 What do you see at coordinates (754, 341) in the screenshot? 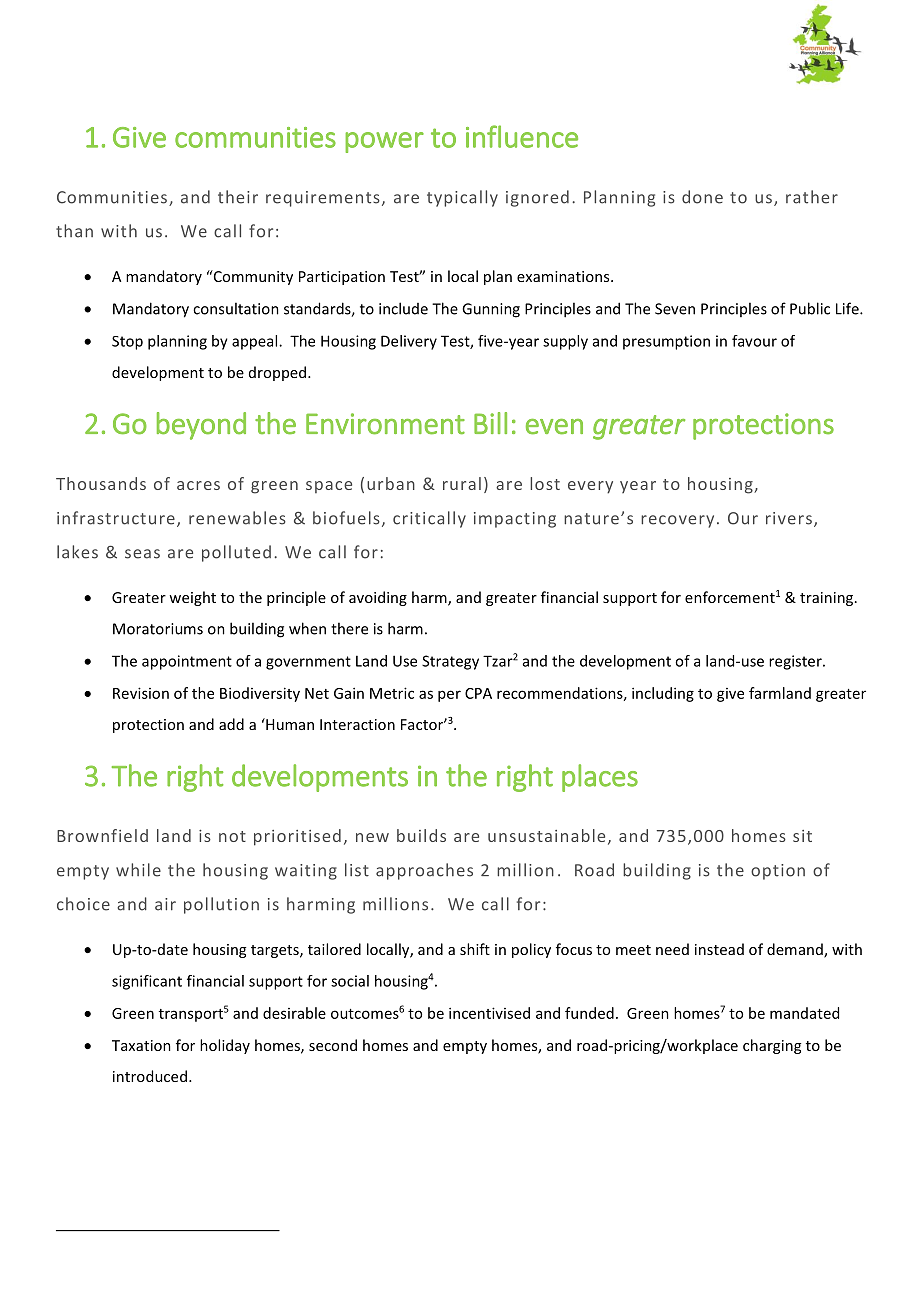
I see `favour` at bounding box center [754, 341].
